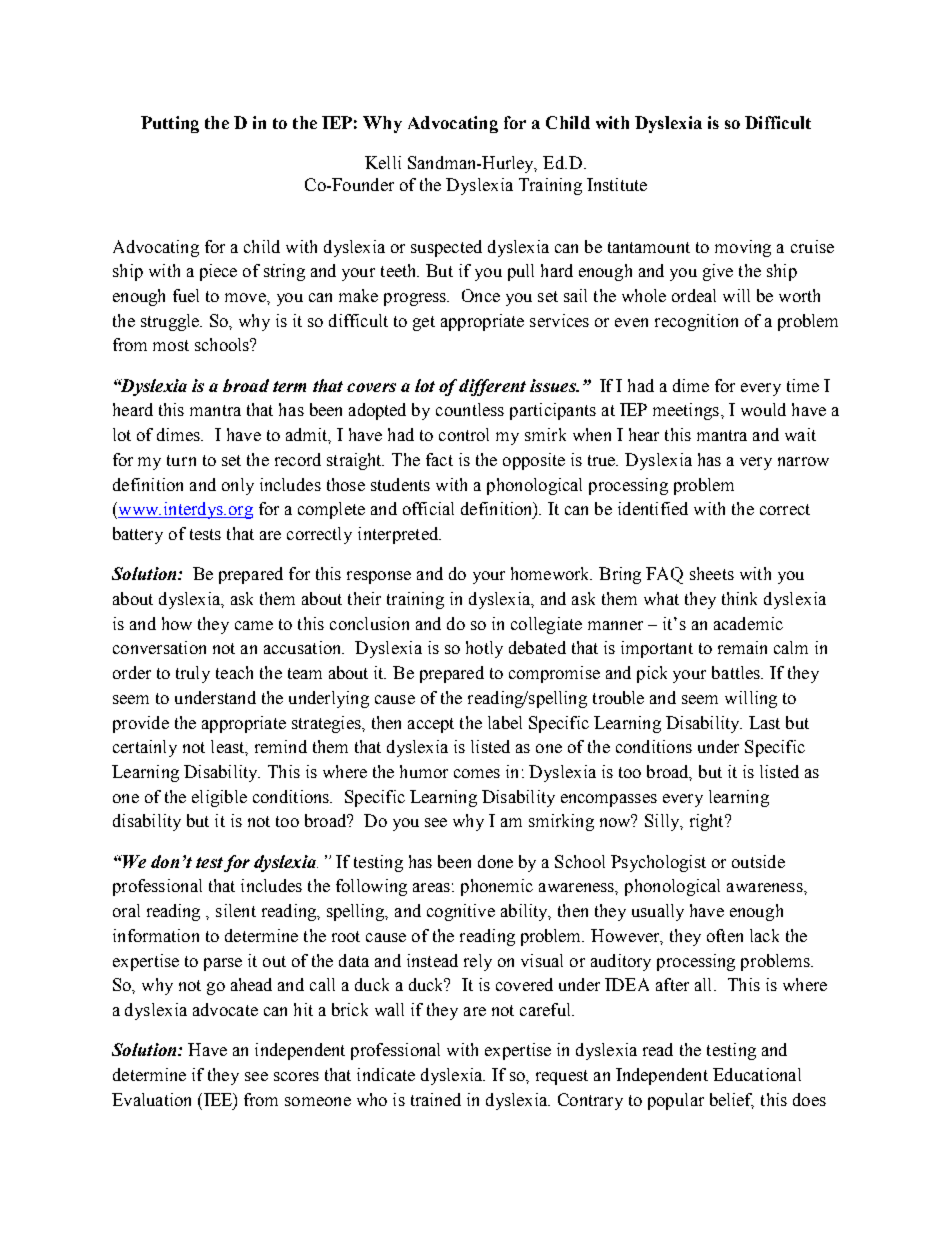 This screenshot has height=1233, width=952. What do you see at coordinates (439, 459) in the screenshot?
I see `fact` at bounding box center [439, 459].
